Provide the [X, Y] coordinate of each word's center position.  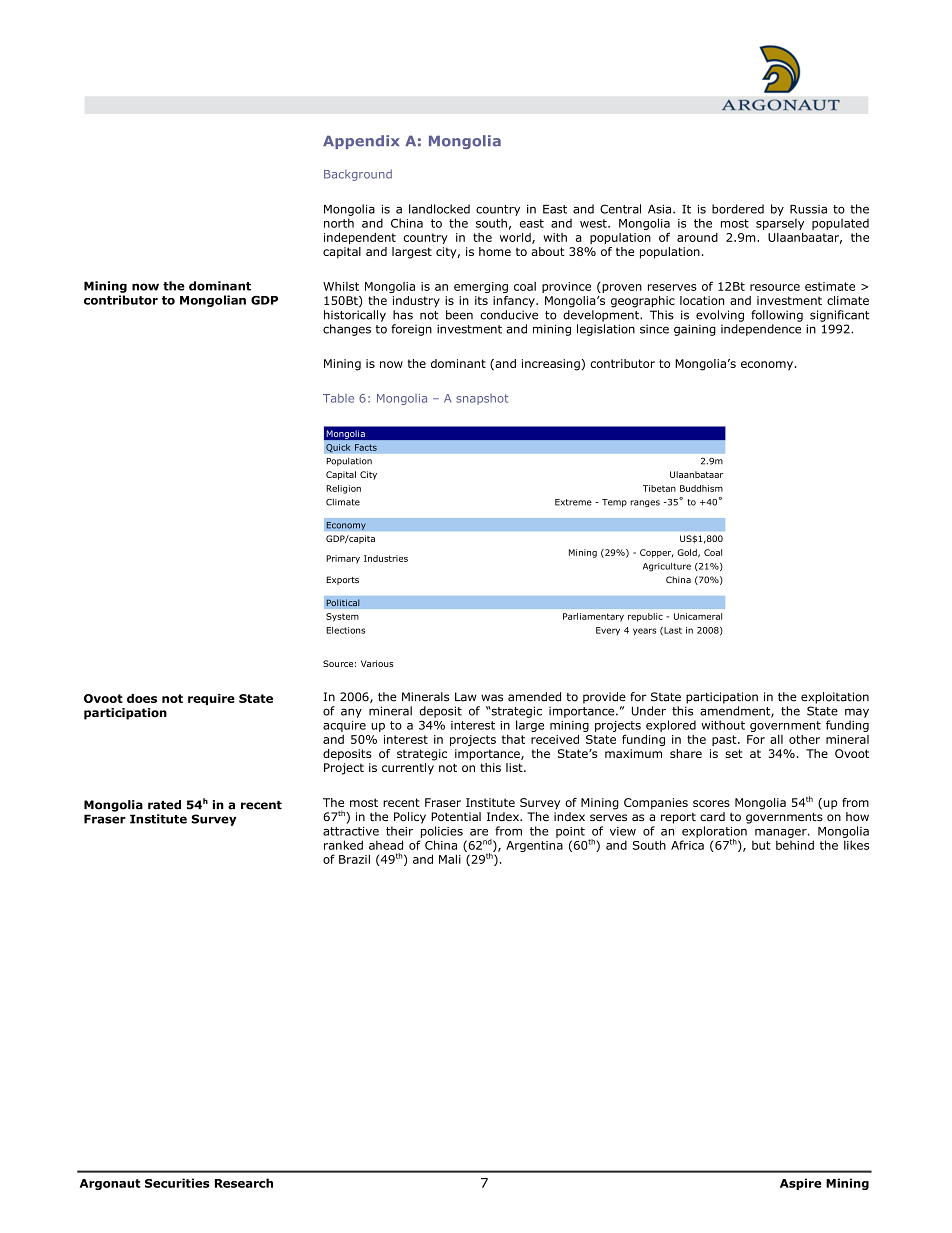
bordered [738, 209]
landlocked [439, 209]
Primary [343, 559]
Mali [450, 859]
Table [338, 398]
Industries [386, 558]
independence [761, 330]
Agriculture [667, 567]
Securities [177, 1183]
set [734, 753]
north [339, 223]
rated [164, 805]
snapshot [482, 399]
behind [795, 845]
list [515, 767]
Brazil [354, 859]
